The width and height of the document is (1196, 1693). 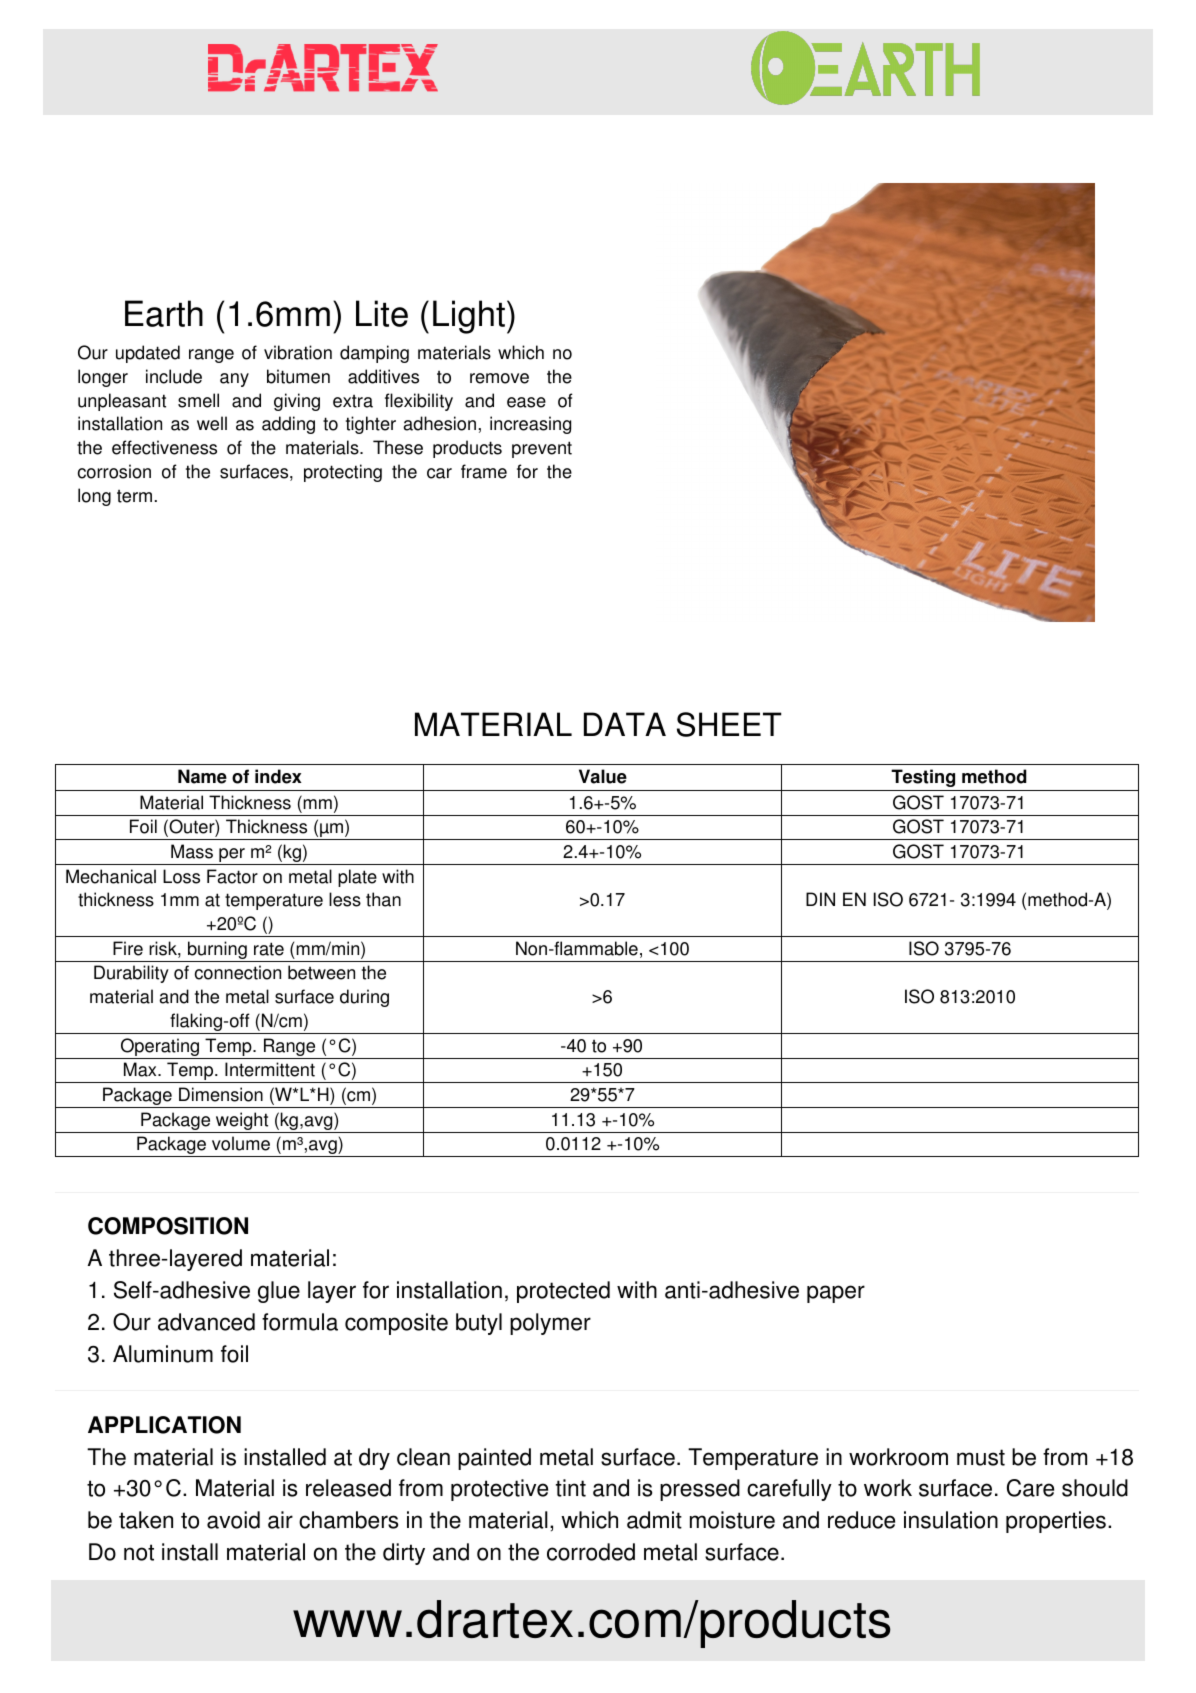 I want to click on avoid, so click(x=233, y=1520).
